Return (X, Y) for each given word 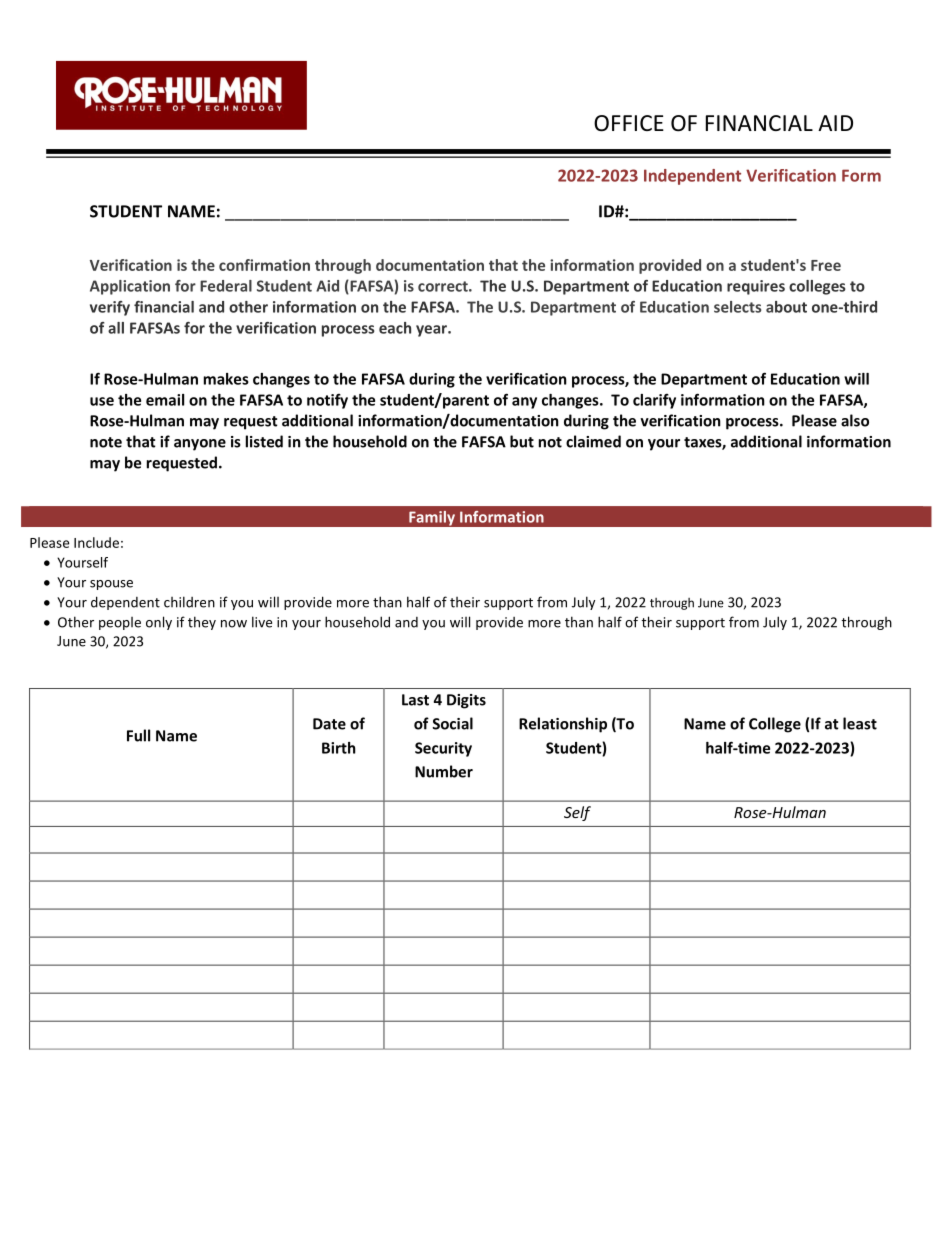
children (189, 602)
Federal (226, 286)
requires (756, 287)
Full (138, 735)
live (262, 622)
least (860, 723)
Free (826, 265)
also (855, 420)
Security (443, 749)
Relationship (563, 725)
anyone (200, 445)
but (522, 441)
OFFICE (629, 123)
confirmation (264, 265)
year (432, 331)
